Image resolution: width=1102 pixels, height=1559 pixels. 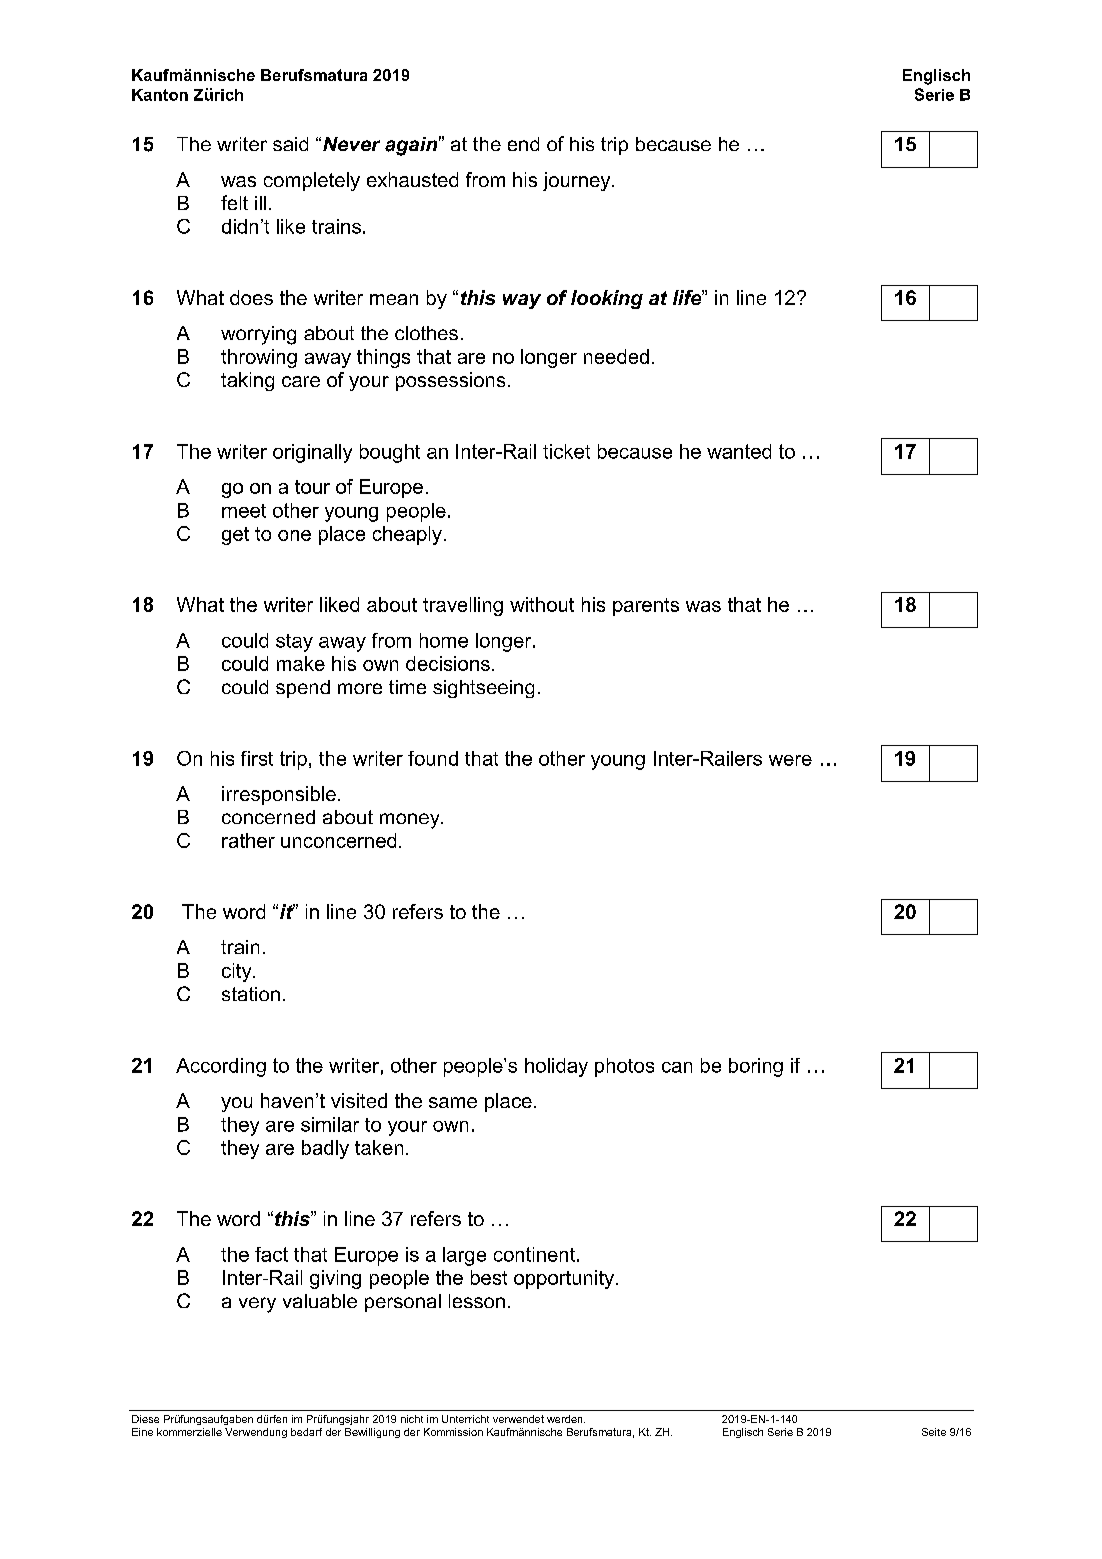 I want to click on felt, so click(x=234, y=202).
